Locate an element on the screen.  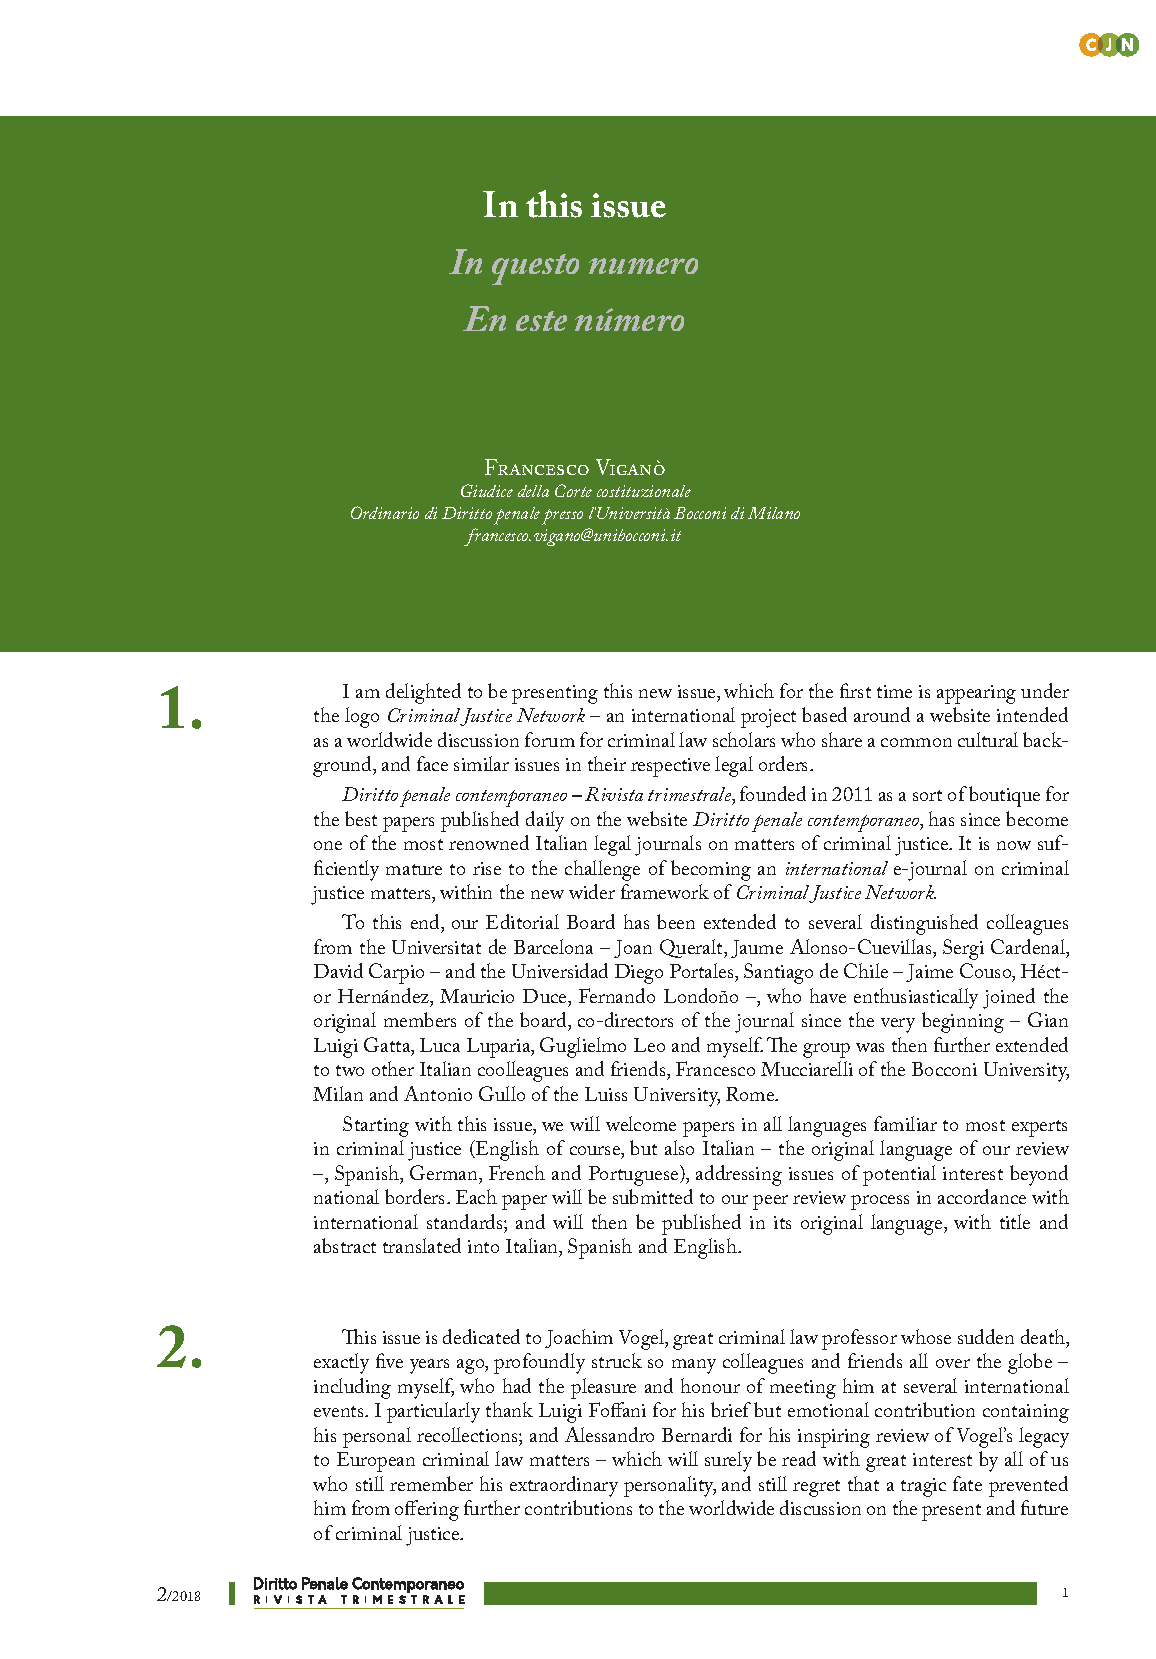
este is located at coordinates (541, 321).
